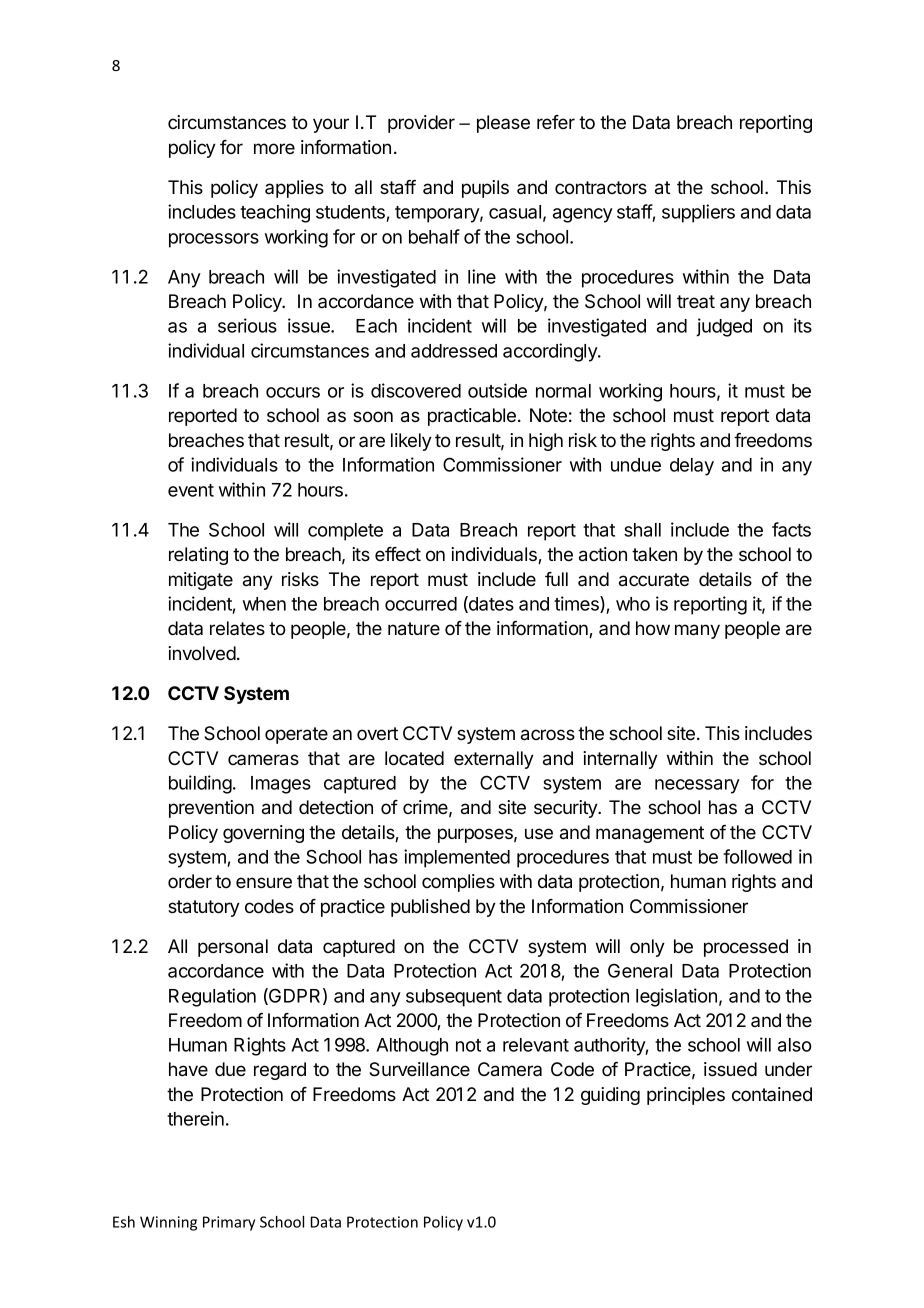 Image resolution: width=924 pixels, height=1308 pixels. I want to click on Surveillance, so click(419, 1069).
